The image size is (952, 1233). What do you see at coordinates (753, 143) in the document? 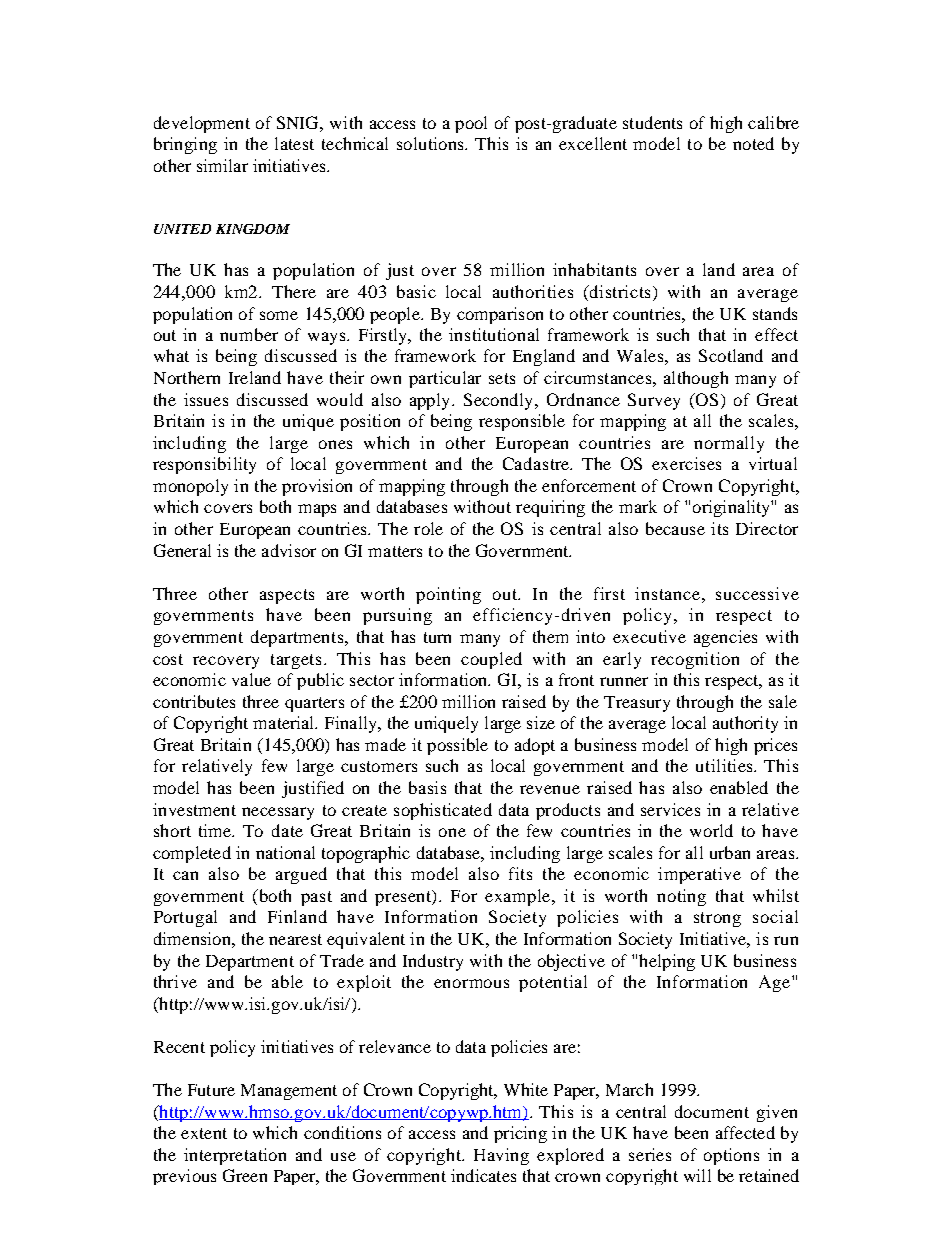
I see `noted` at bounding box center [753, 143].
